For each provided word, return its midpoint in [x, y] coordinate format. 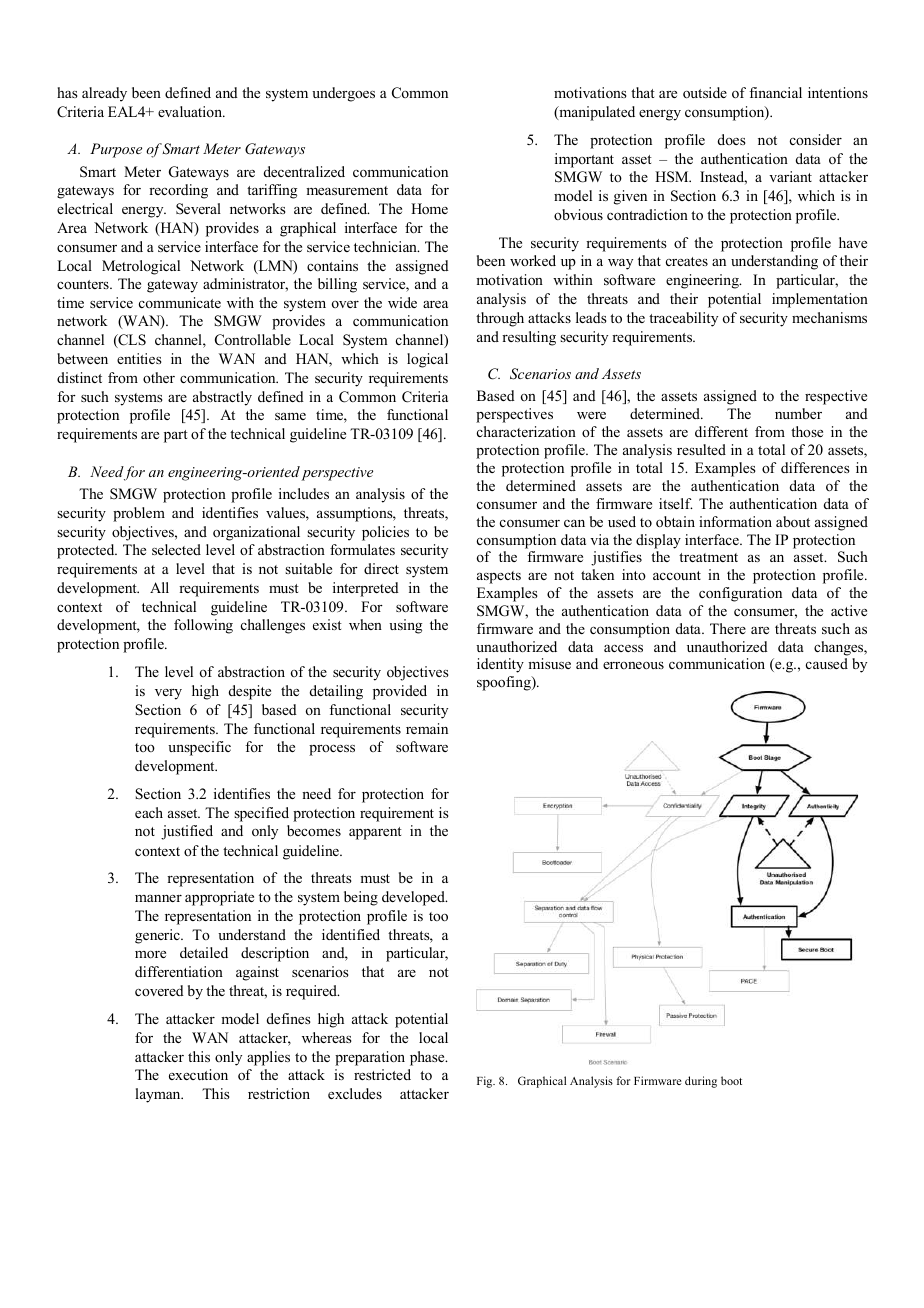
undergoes [343, 94]
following [203, 626]
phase [428, 1058]
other [159, 377]
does [732, 139]
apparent [375, 833]
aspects [499, 577]
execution [198, 1074]
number [798, 413]
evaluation [191, 111]
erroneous [633, 665]
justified [187, 832]
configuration [740, 594]
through [500, 319]
